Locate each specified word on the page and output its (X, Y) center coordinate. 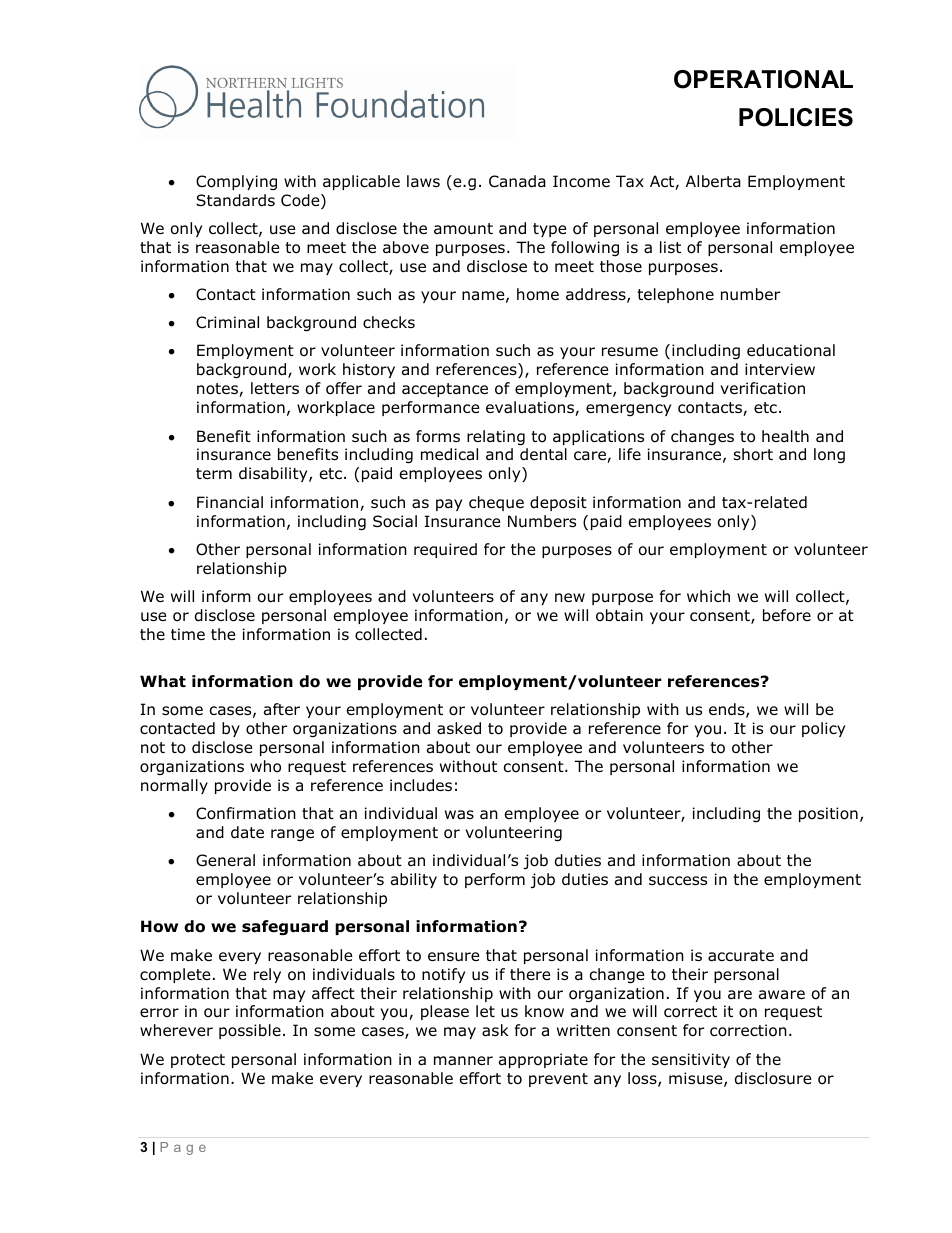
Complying (236, 182)
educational (791, 350)
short (753, 454)
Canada (517, 181)
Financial (230, 502)
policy (823, 729)
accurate (741, 956)
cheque (496, 503)
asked (459, 728)
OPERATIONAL (763, 79)
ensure (454, 957)
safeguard (285, 927)
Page (183, 1148)
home (538, 294)
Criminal (227, 322)
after (282, 709)
